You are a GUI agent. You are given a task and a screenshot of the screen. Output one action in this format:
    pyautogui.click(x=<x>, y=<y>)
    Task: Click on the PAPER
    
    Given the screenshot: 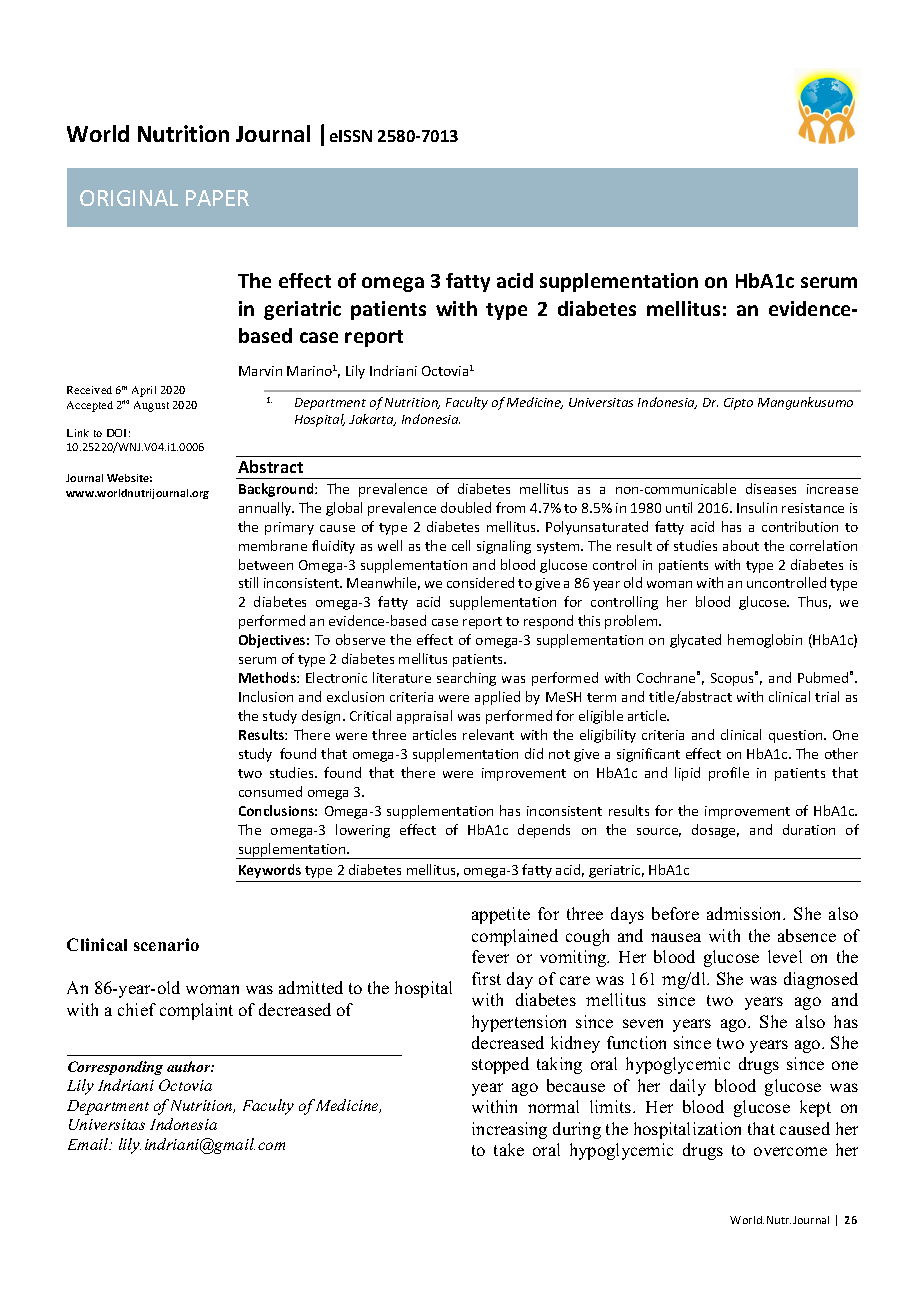 What is the action you would take?
    pyautogui.click(x=217, y=198)
